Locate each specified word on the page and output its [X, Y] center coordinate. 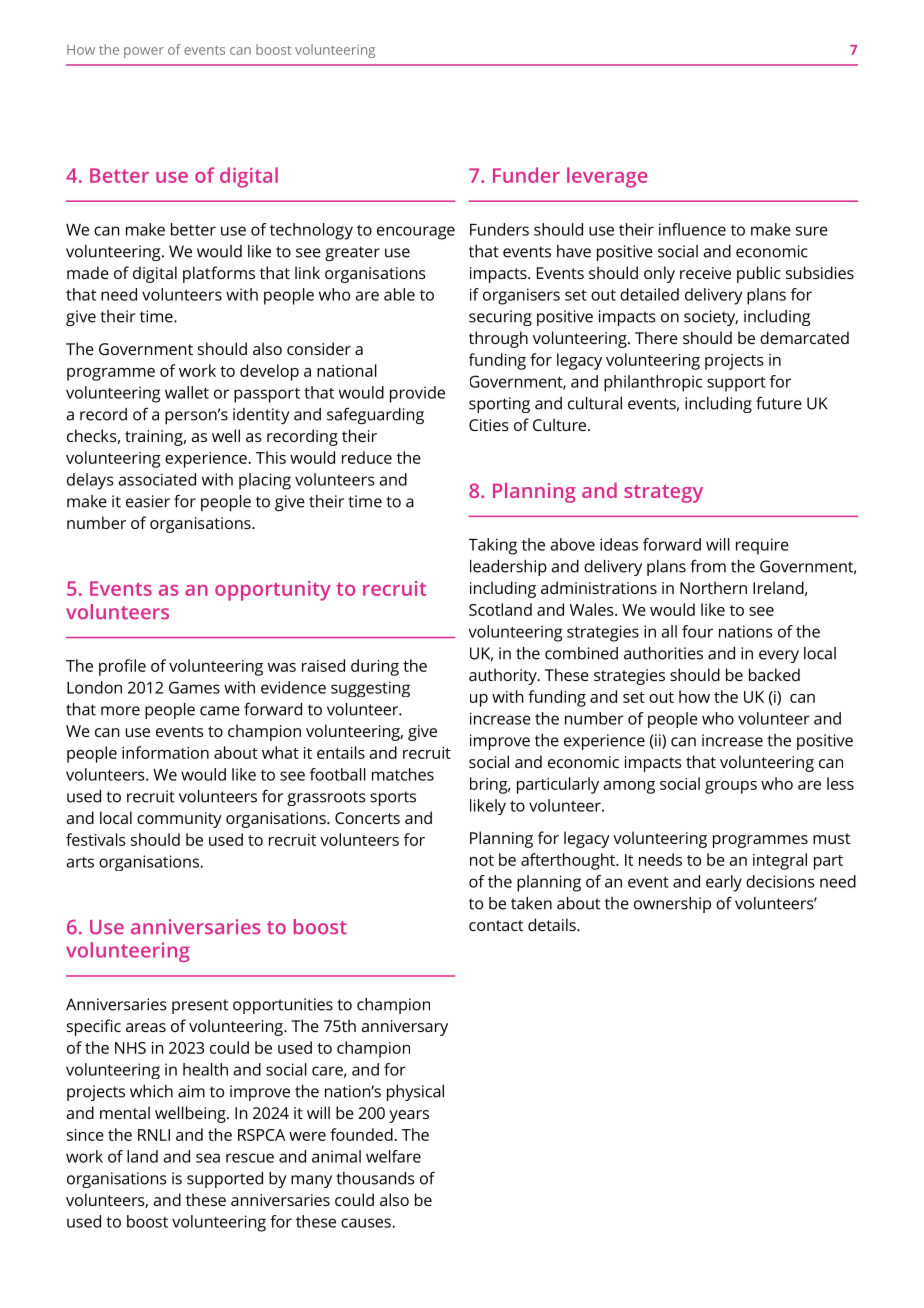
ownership [672, 905]
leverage [607, 177]
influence [692, 229]
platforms [219, 274]
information [165, 752]
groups [731, 787]
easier [148, 501]
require [762, 546]
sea [208, 1158]
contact [496, 925]
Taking [493, 546]
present [200, 1006]
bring [490, 785]
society [711, 318]
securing [500, 318]
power [144, 52]
